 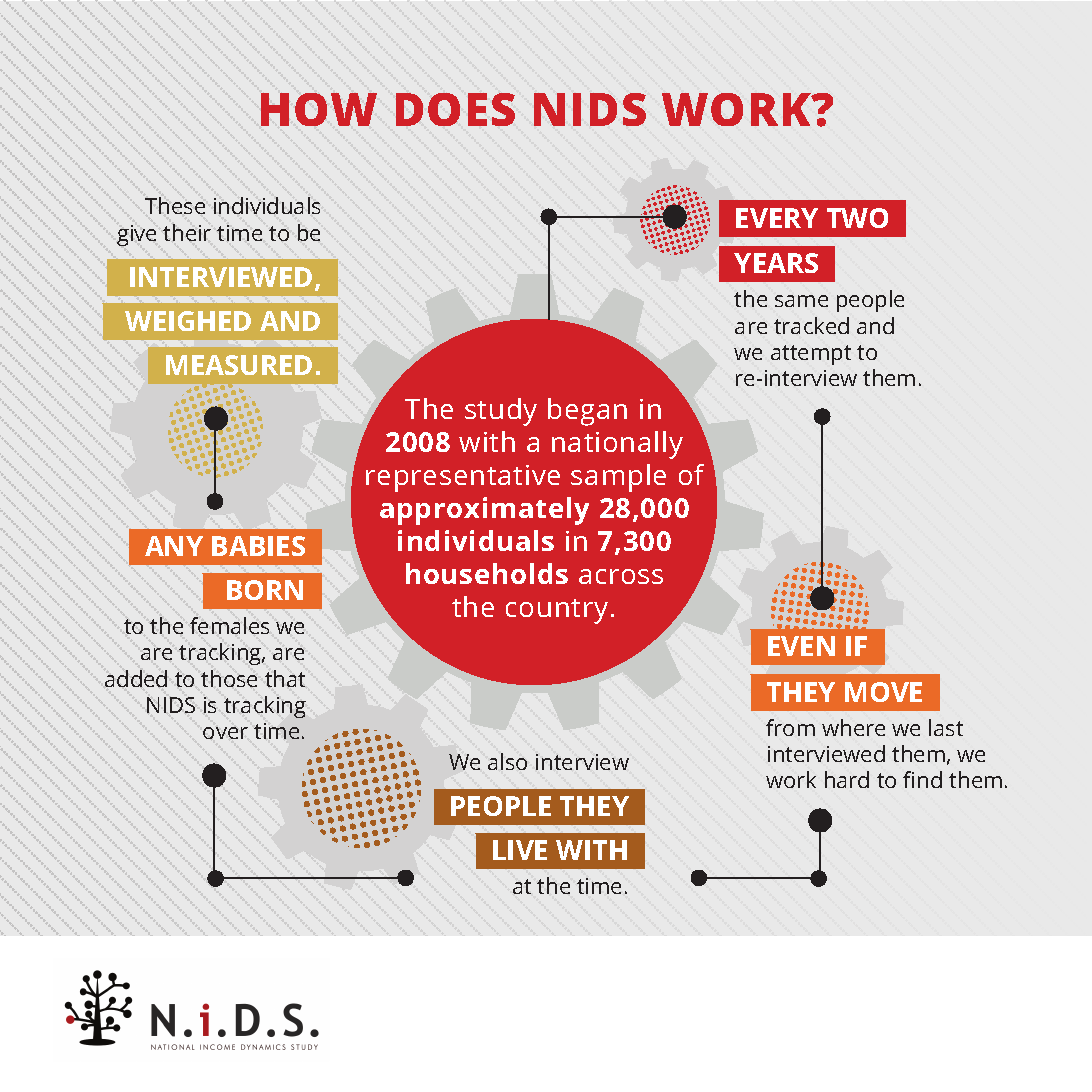 What do you see at coordinates (455, 109) in the page?
I see `DOES` at bounding box center [455, 109].
